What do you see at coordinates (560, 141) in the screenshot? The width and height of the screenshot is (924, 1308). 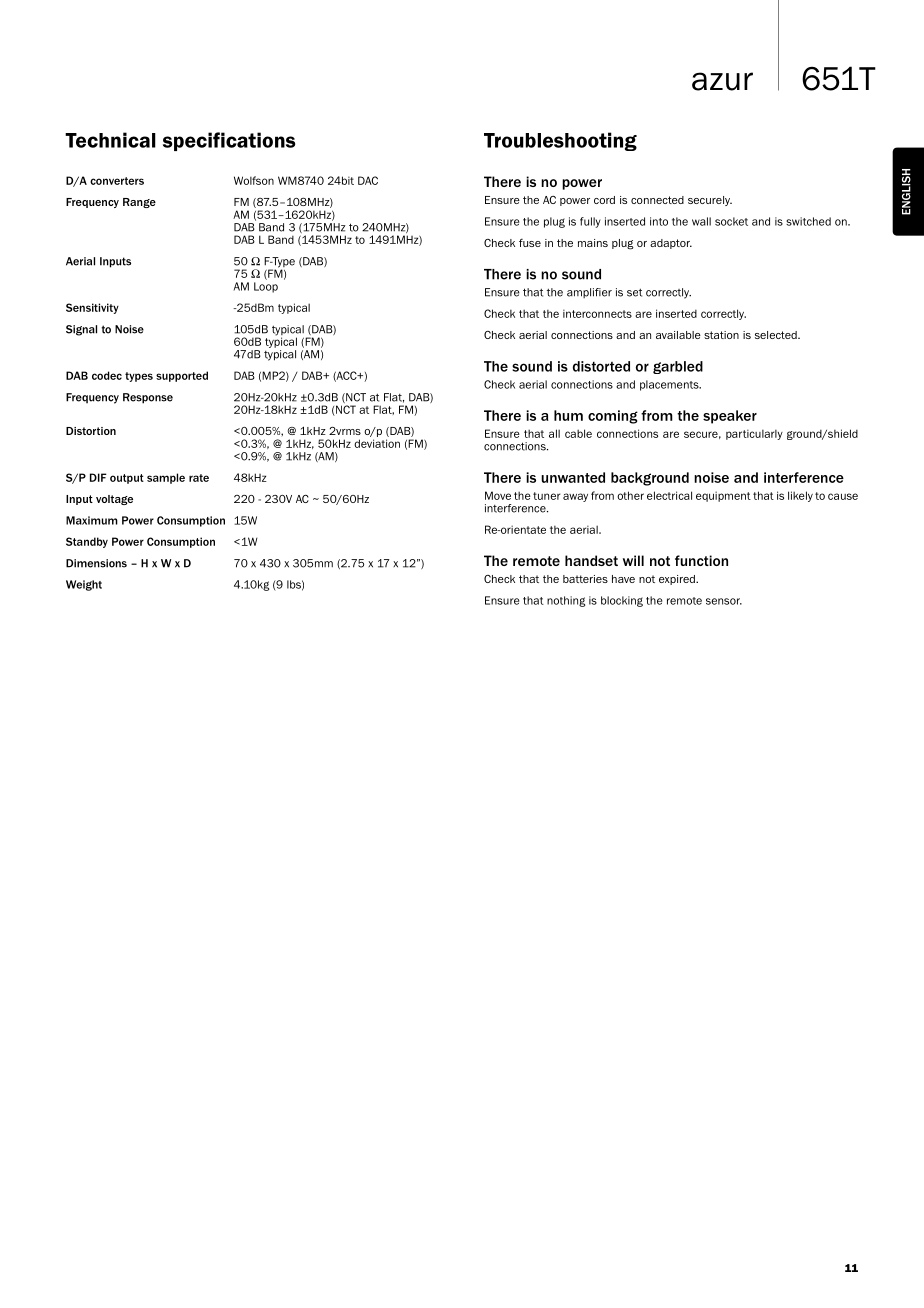 I see `Troubleshooting` at bounding box center [560, 141].
